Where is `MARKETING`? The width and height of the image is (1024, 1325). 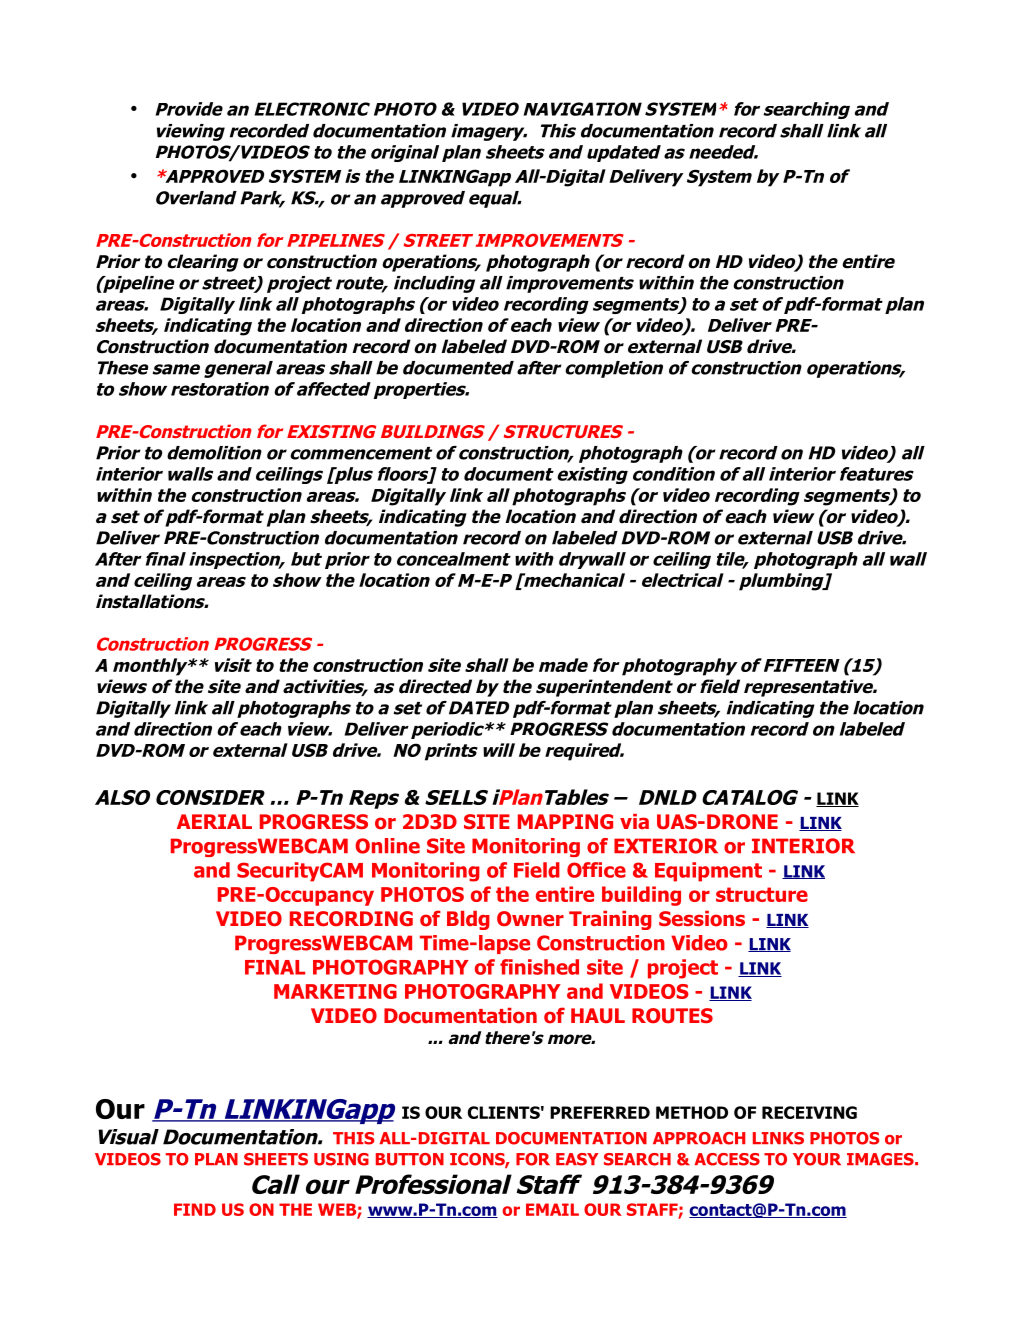
MARKETING is located at coordinates (335, 991).
